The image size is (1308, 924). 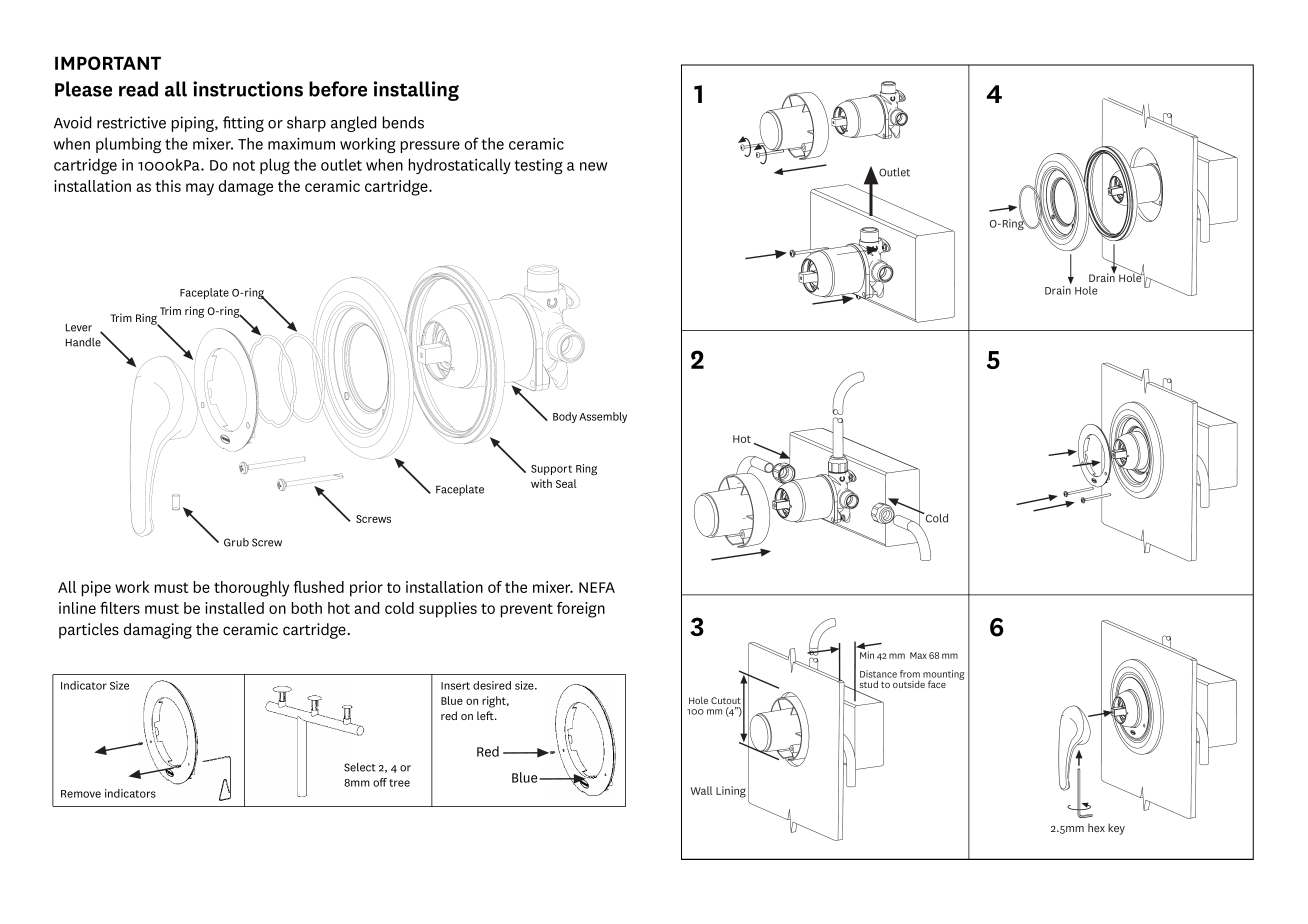 I want to click on Min, so click(x=867, y=654).
